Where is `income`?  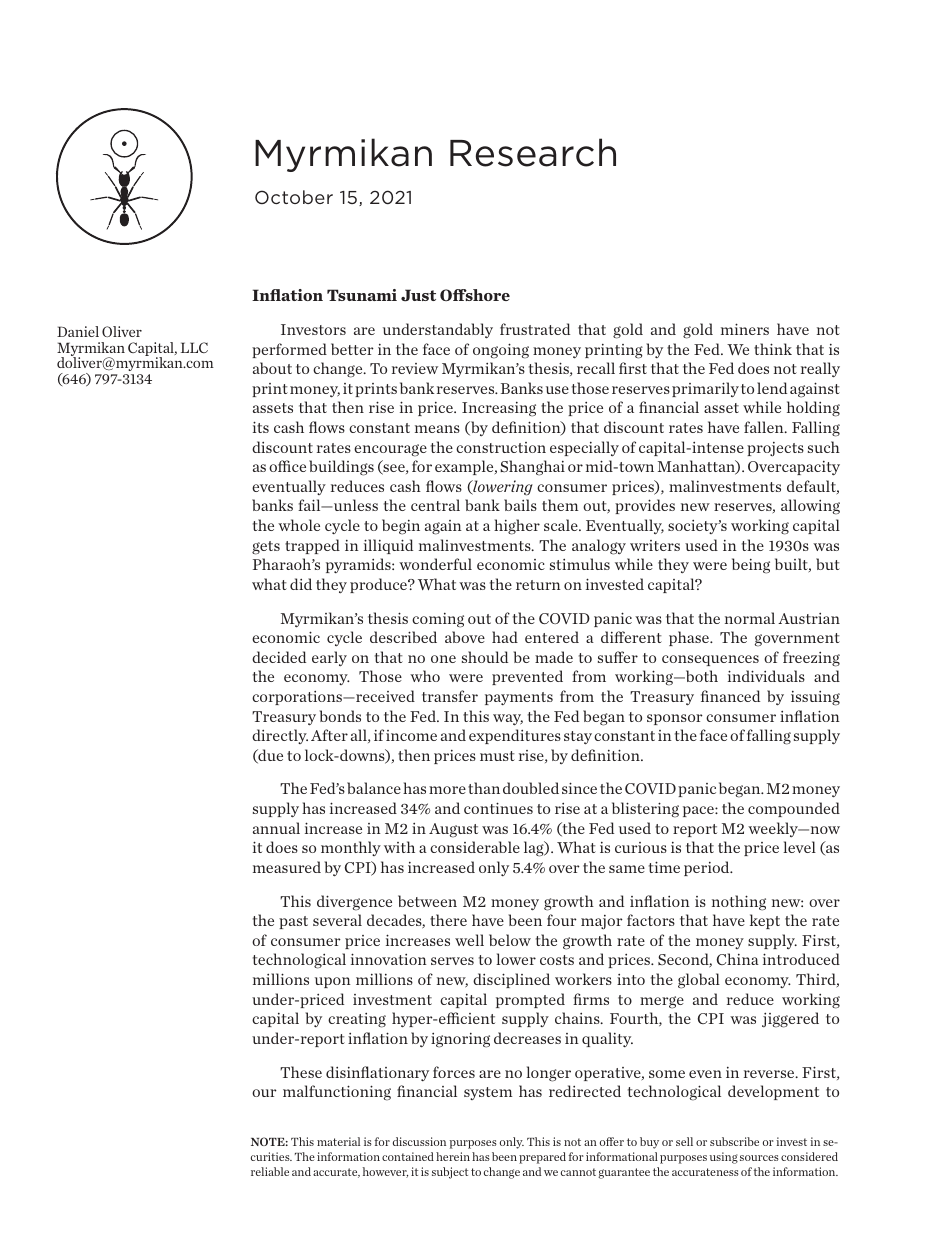 income is located at coordinates (411, 735).
